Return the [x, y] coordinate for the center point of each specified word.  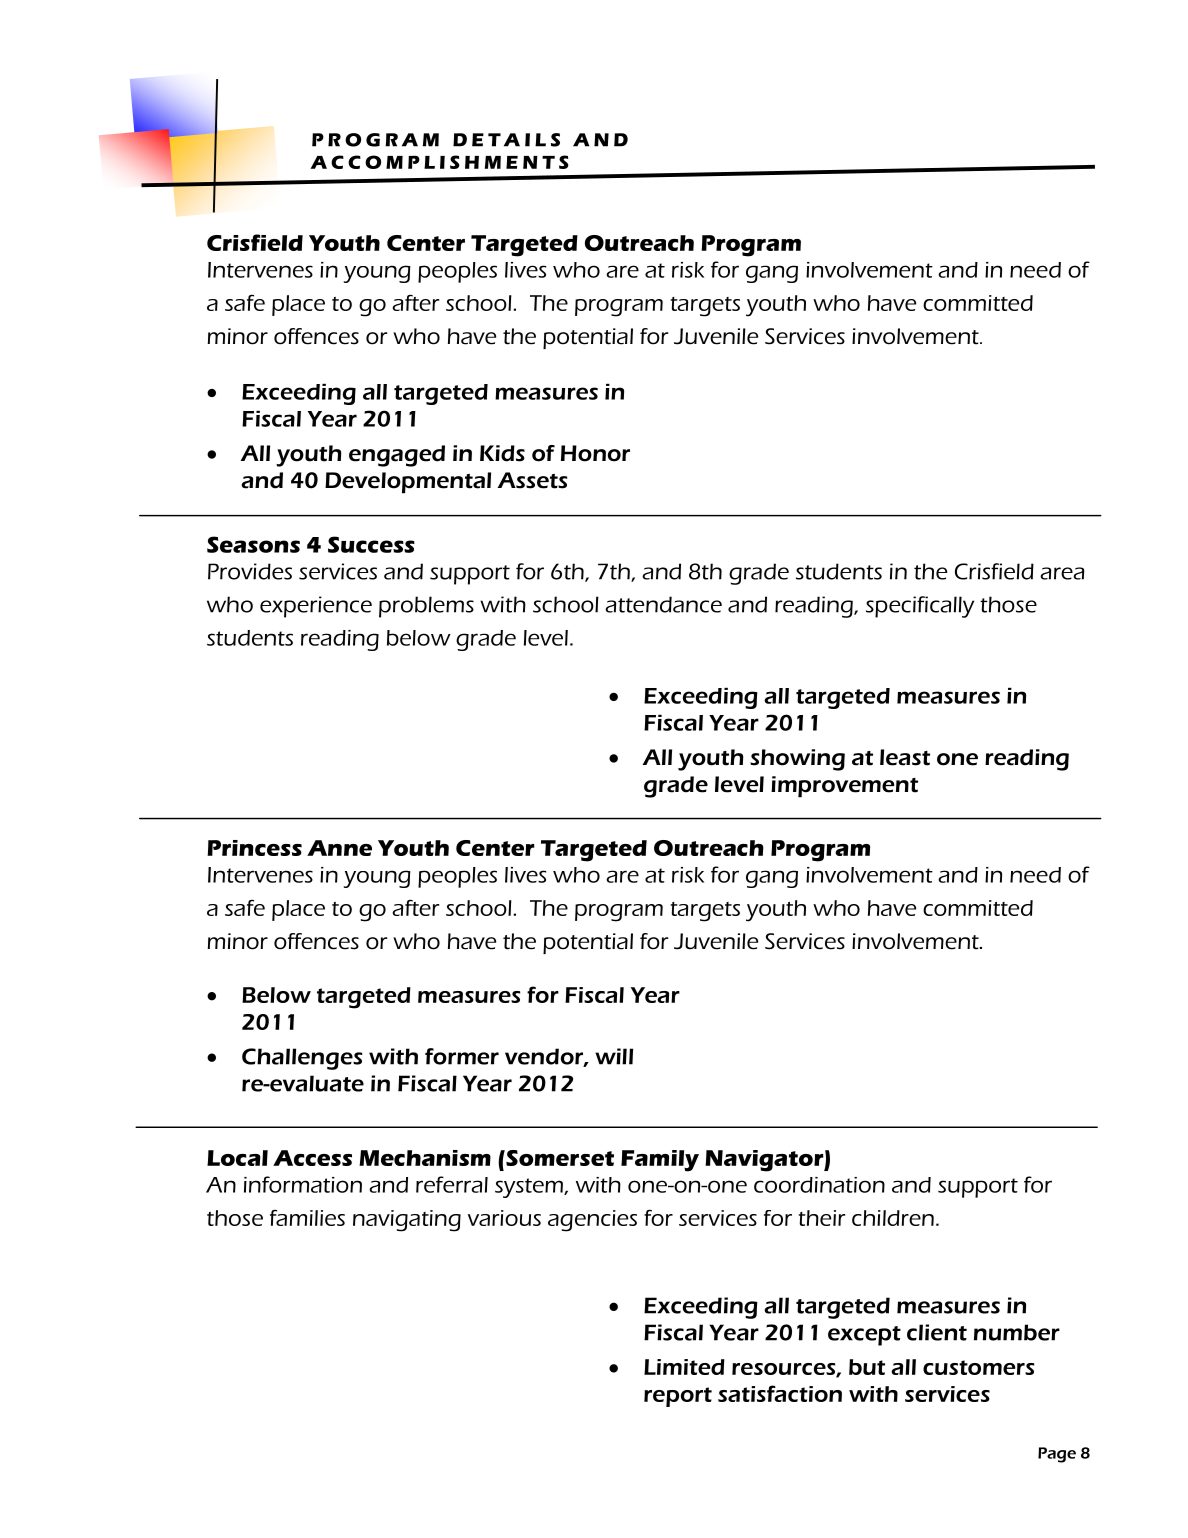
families [307, 1218]
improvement [844, 787]
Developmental [408, 483]
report [678, 1397]
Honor [595, 453]
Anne [339, 848]
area [1062, 573]
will [614, 1056]
